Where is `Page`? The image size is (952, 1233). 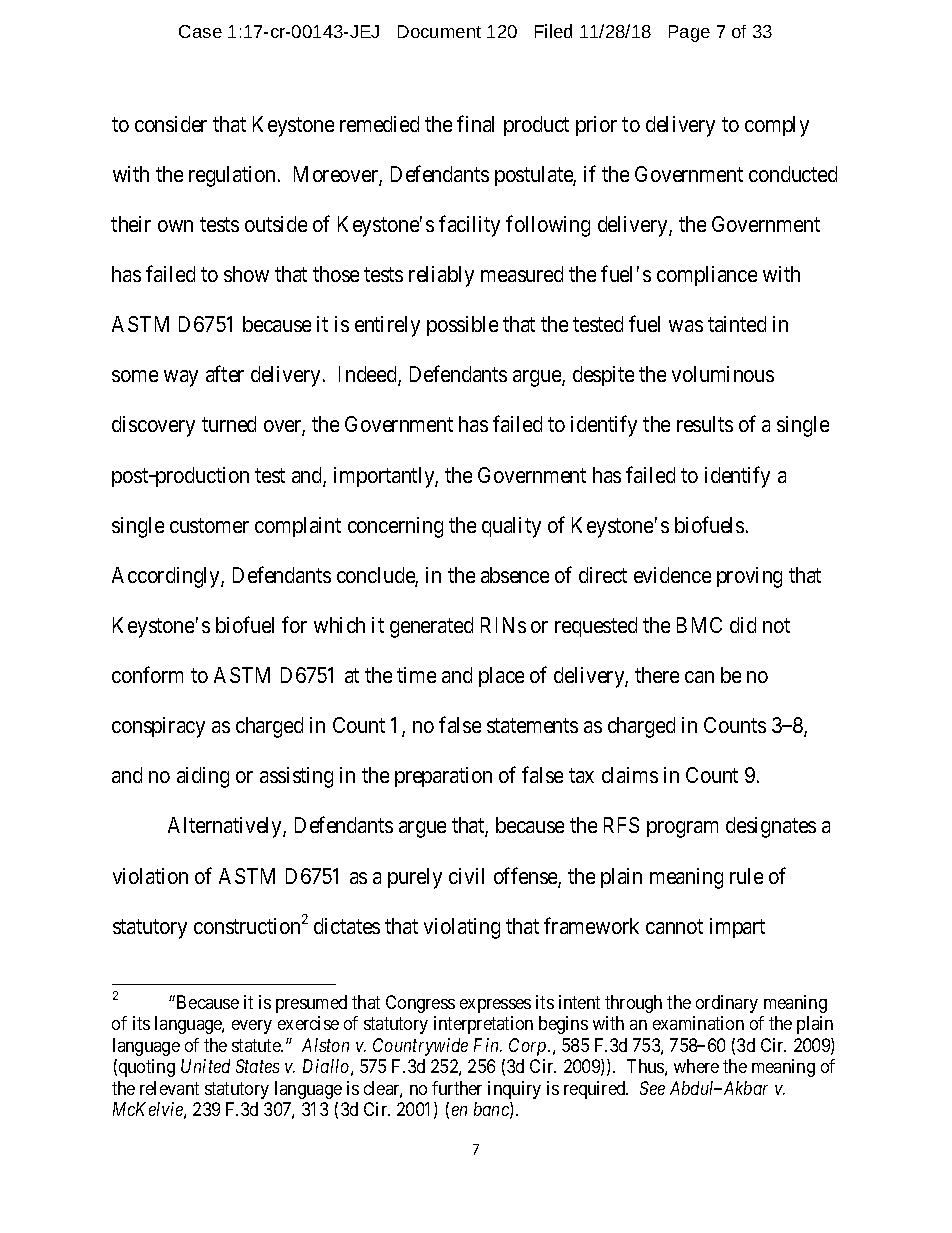 Page is located at coordinates (689, 33).
